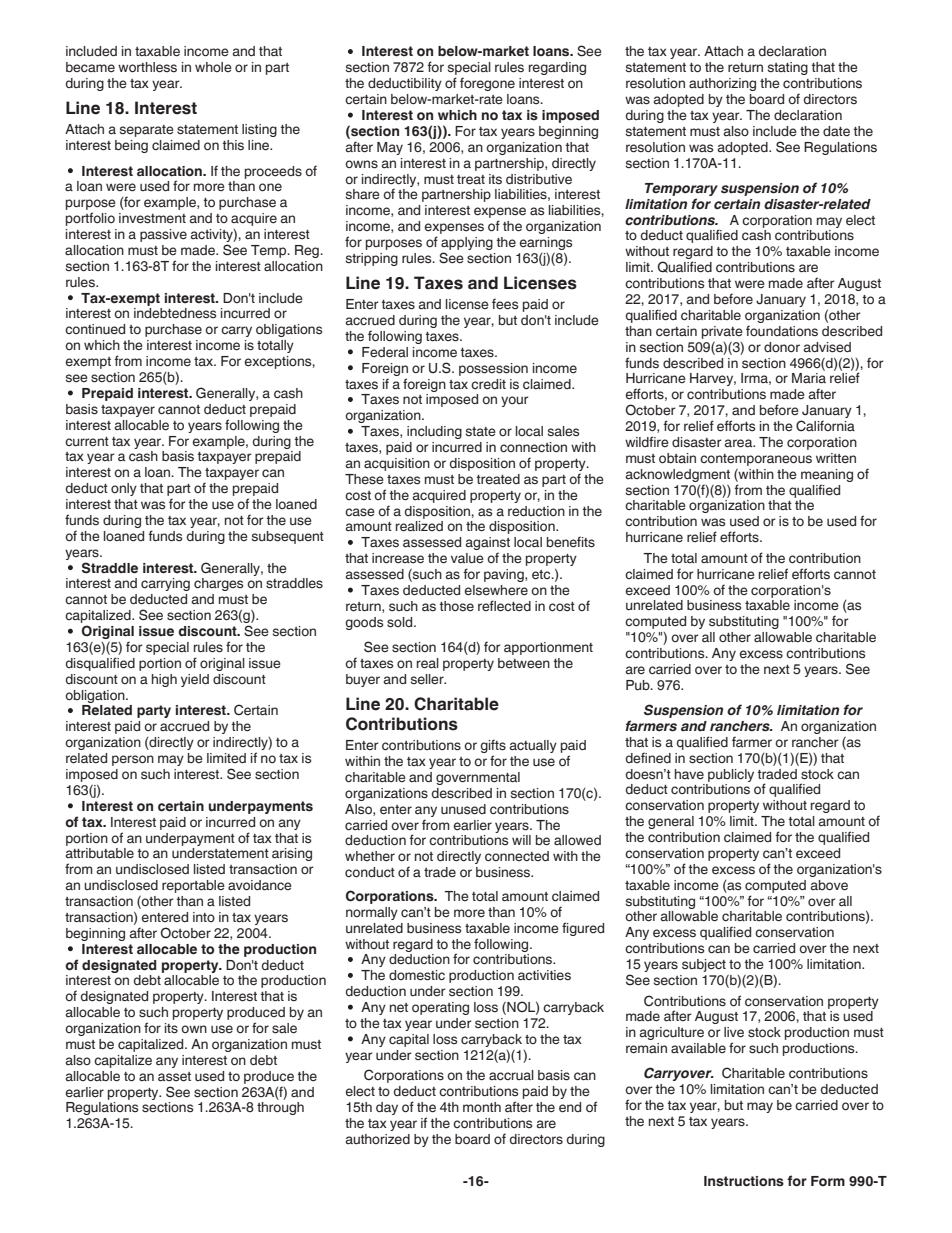  I want to click on domestic, so click(417, 975).
